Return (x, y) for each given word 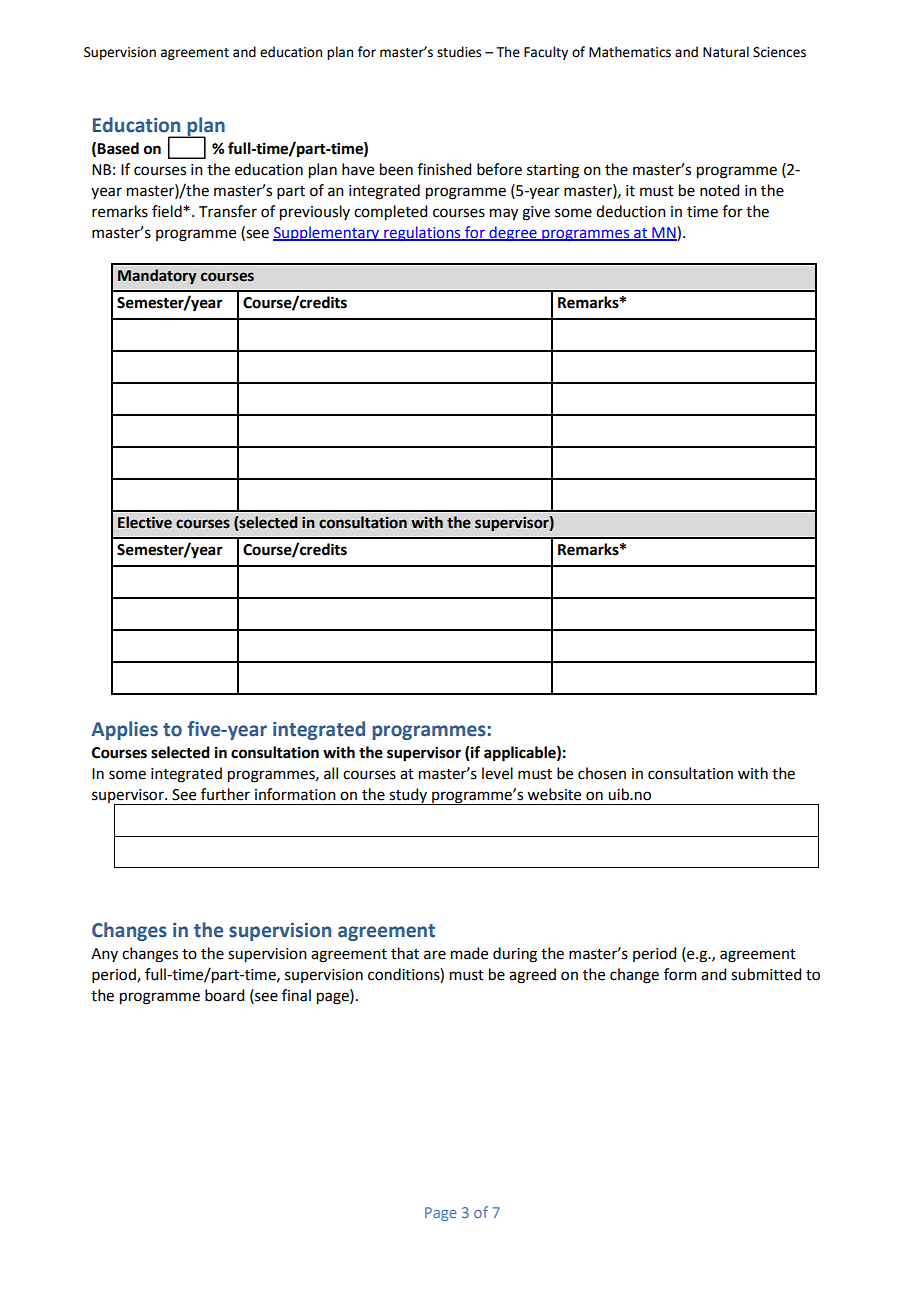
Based (118, 148)
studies (459, 52)
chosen (602, 773)
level (497, 773)
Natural (726, 52)
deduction (631, 211)
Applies (125, 730)
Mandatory (157, 277)
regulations (422, 233)
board (224, 995)
